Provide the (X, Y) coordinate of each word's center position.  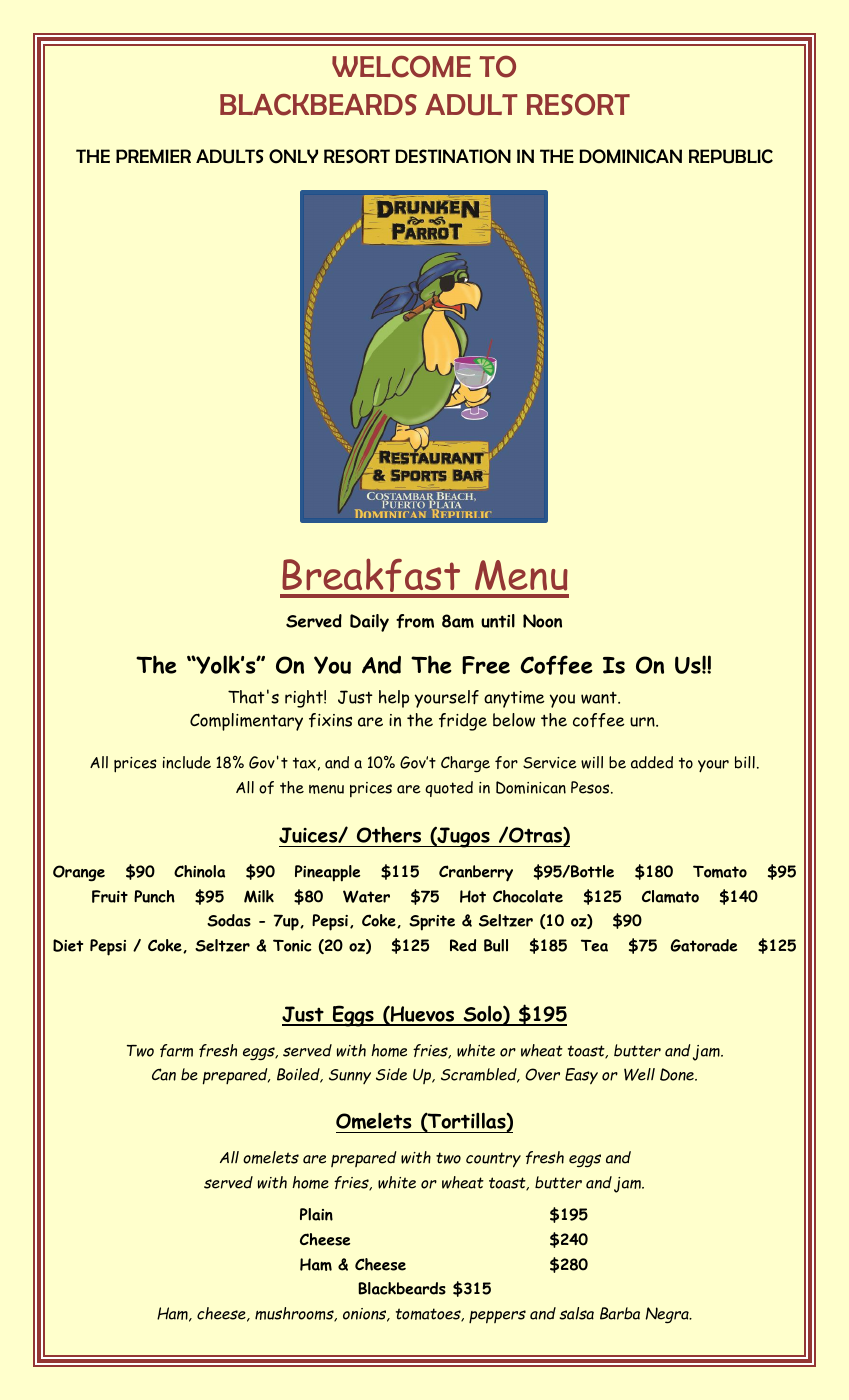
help (394, 699)
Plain (316, 1214)
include (187, 762)
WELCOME (401, 66)
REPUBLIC (731, 156)
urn (643, 722)
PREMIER (153, 156)
